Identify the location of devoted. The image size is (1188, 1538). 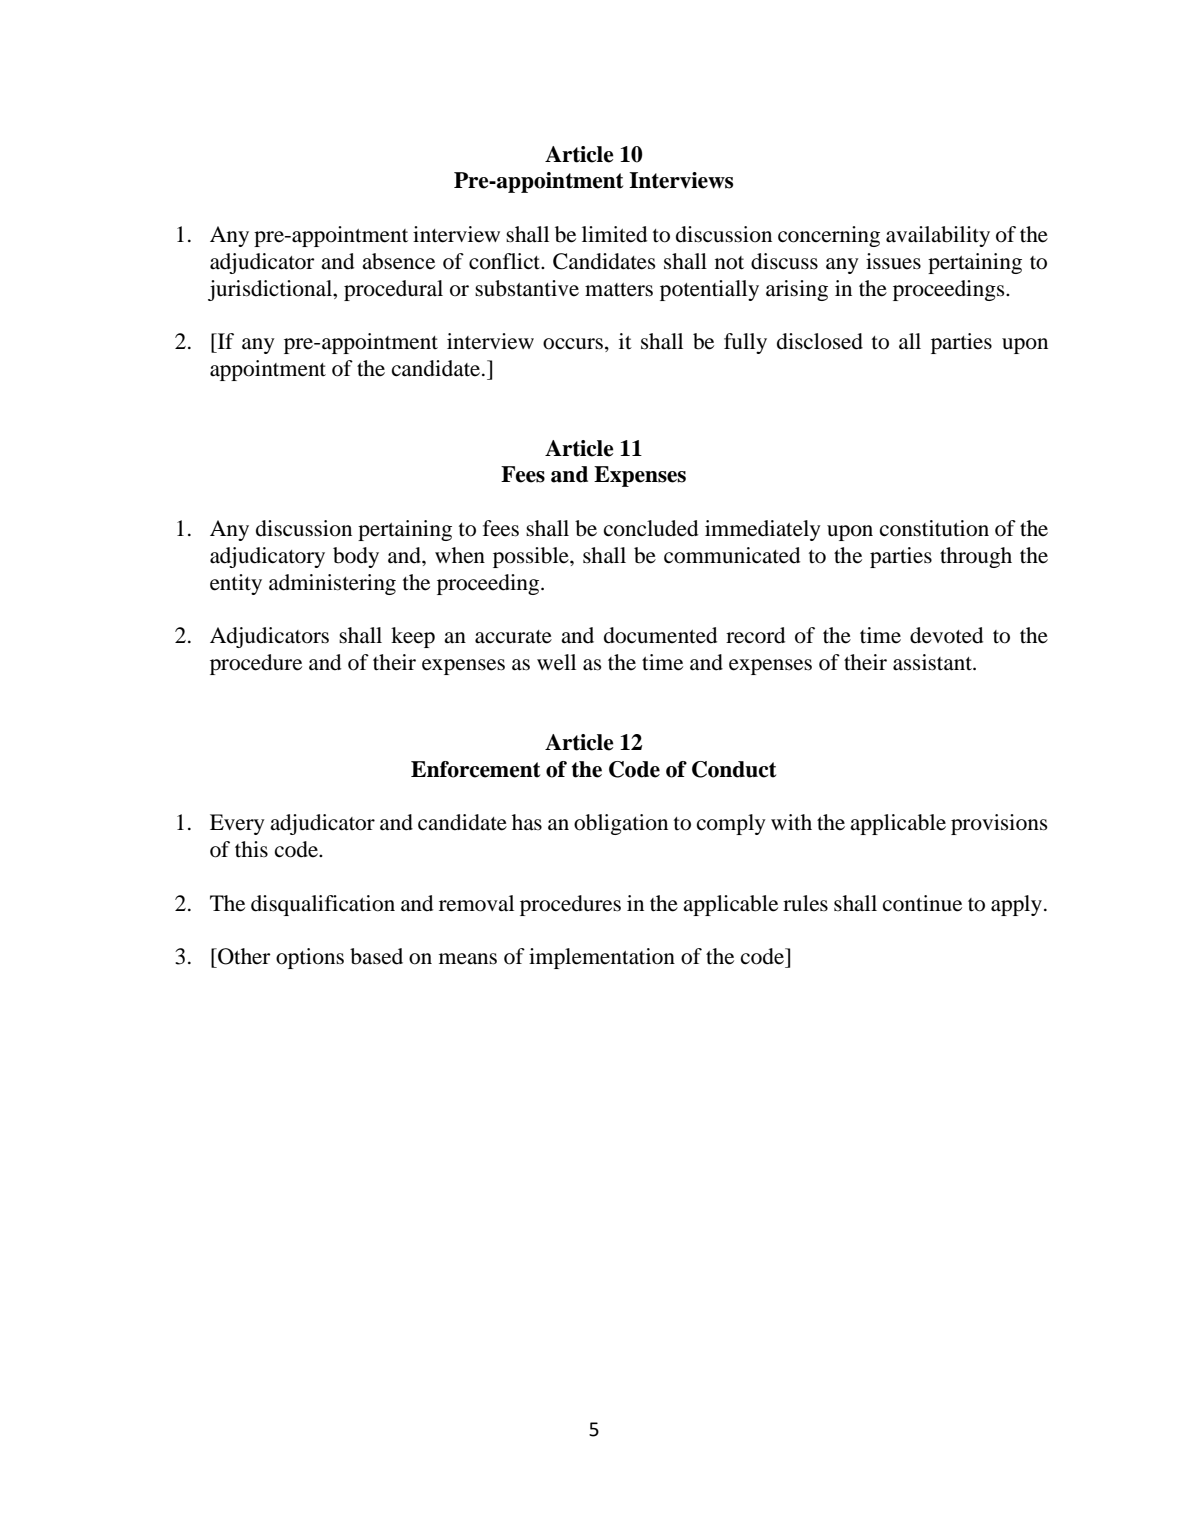
(946, 635).
